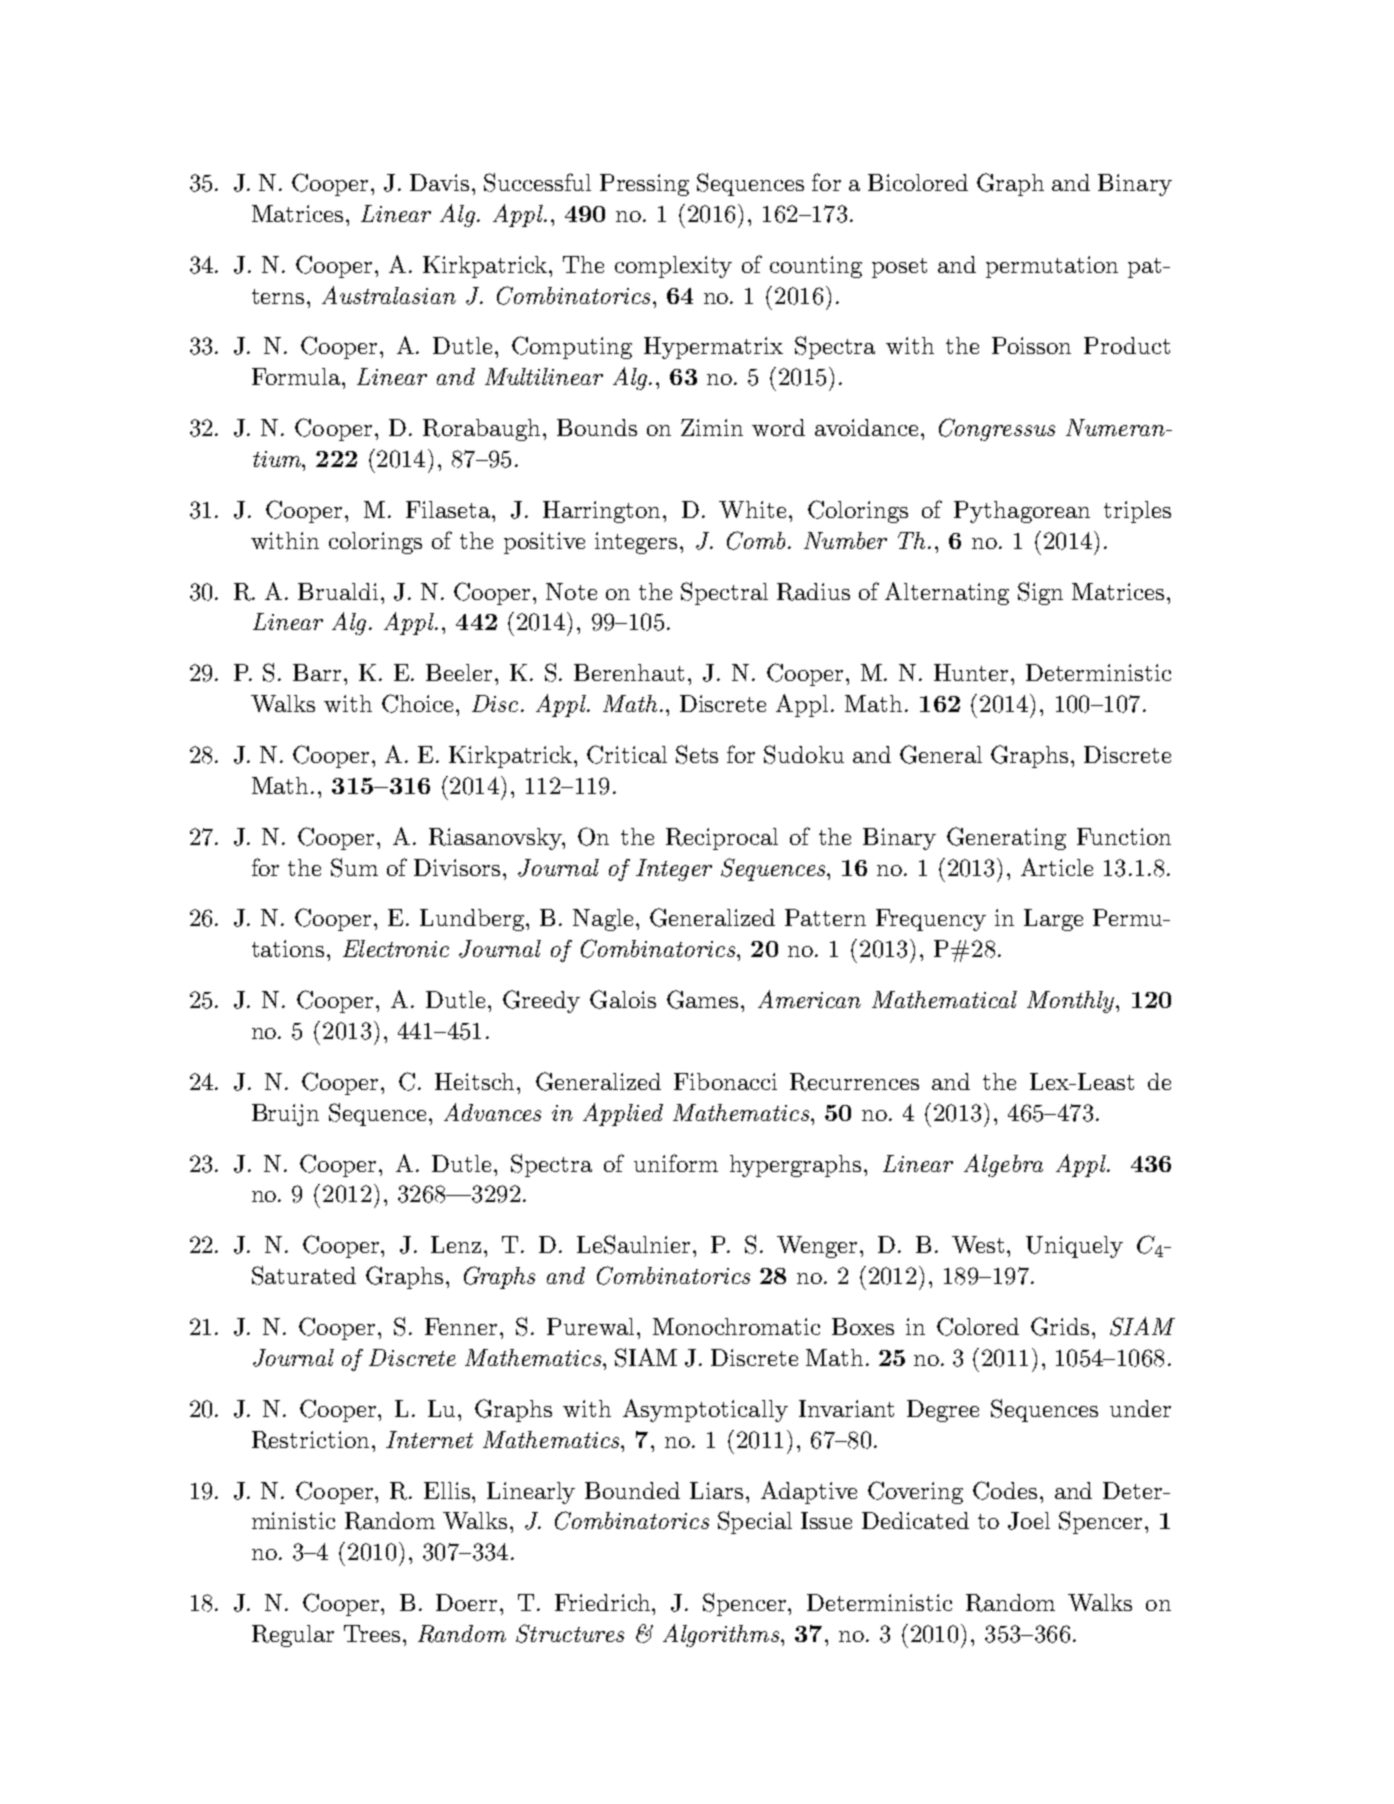  I want to click on Sets, so click(697, 754).
